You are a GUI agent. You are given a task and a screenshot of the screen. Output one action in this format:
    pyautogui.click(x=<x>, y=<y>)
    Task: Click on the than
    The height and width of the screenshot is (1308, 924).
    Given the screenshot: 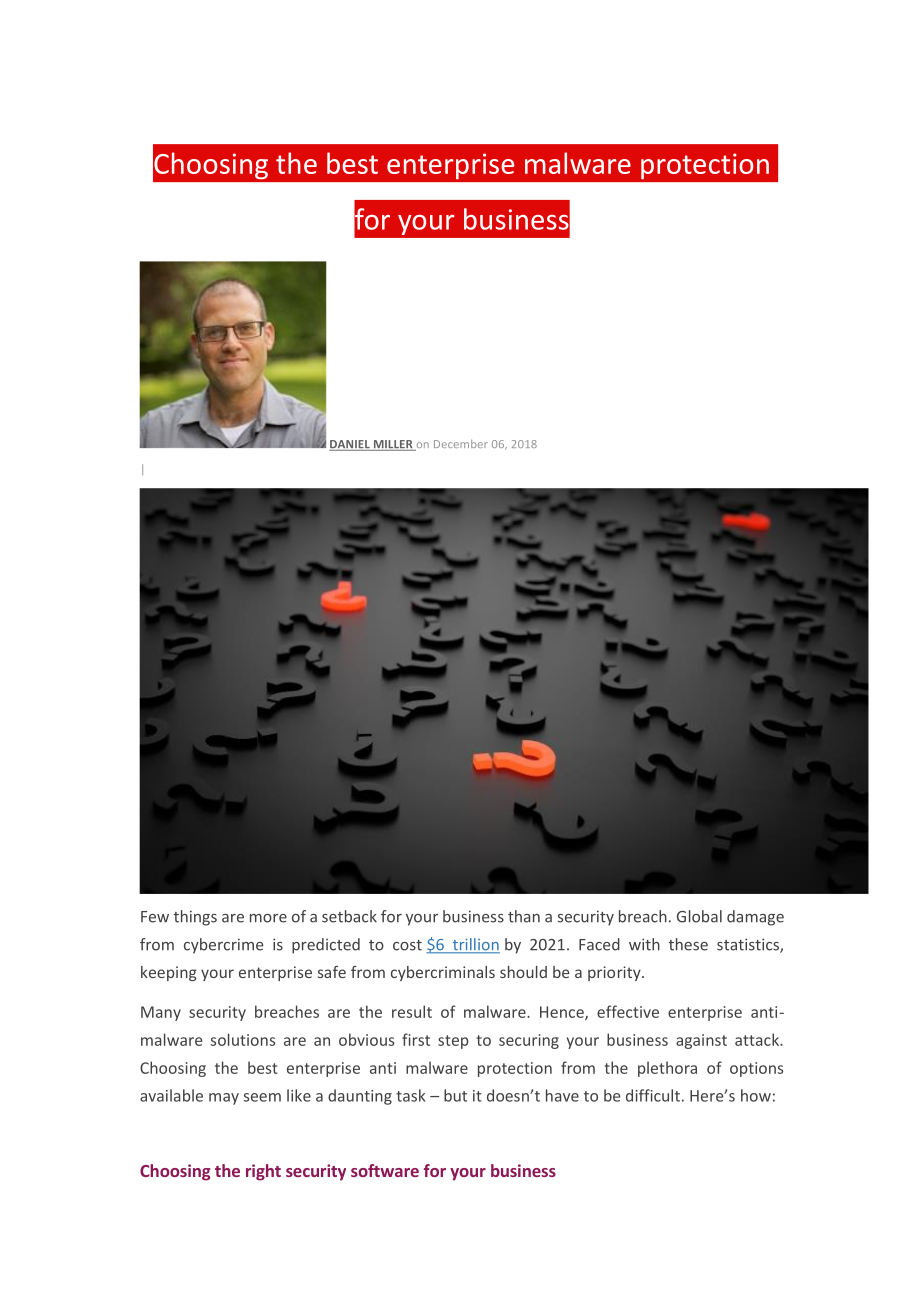 What is the action you would take?
    pyautogui.click(x=524, y=916)
